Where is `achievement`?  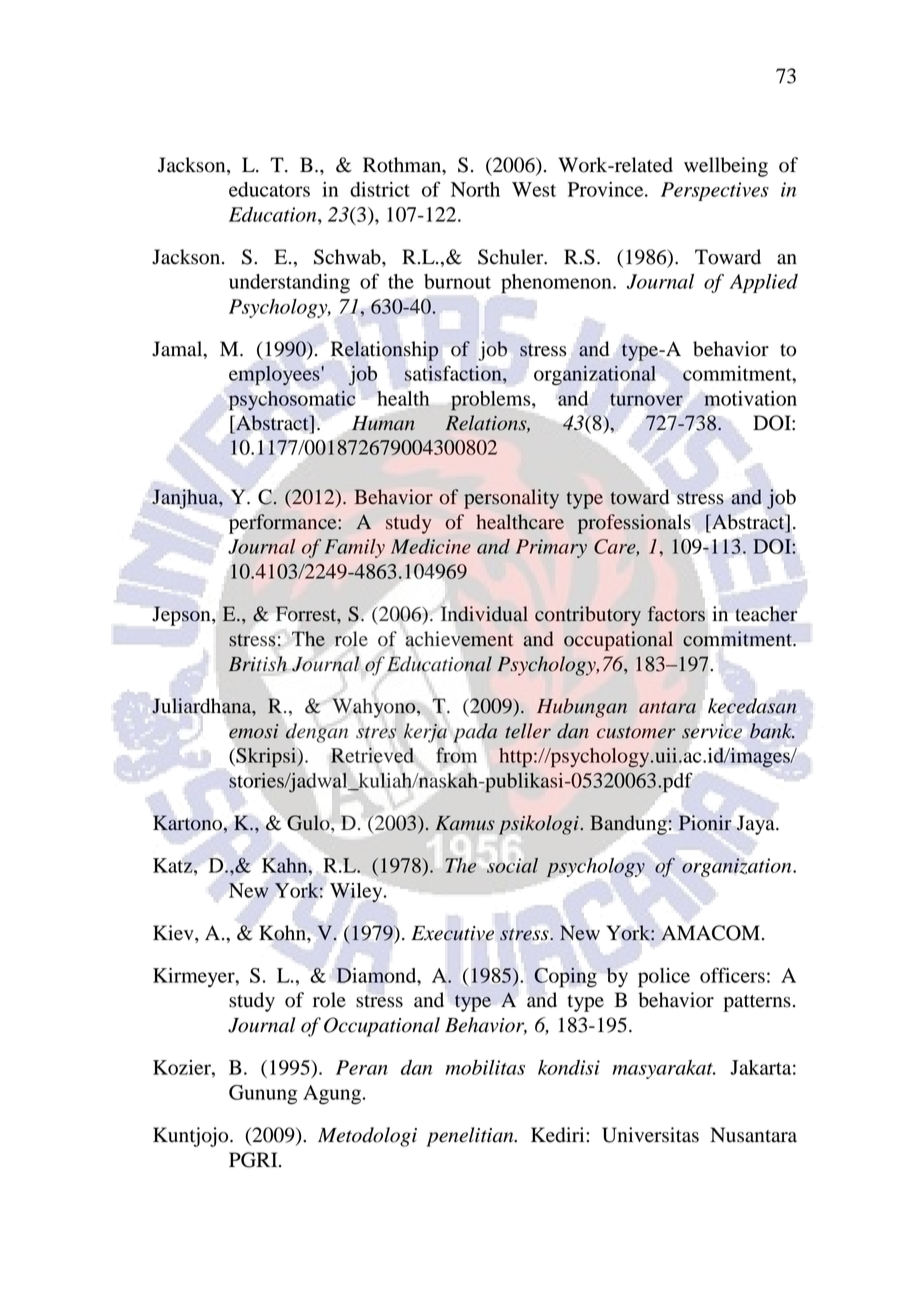 achievement is located at coordinates (459, 639).
